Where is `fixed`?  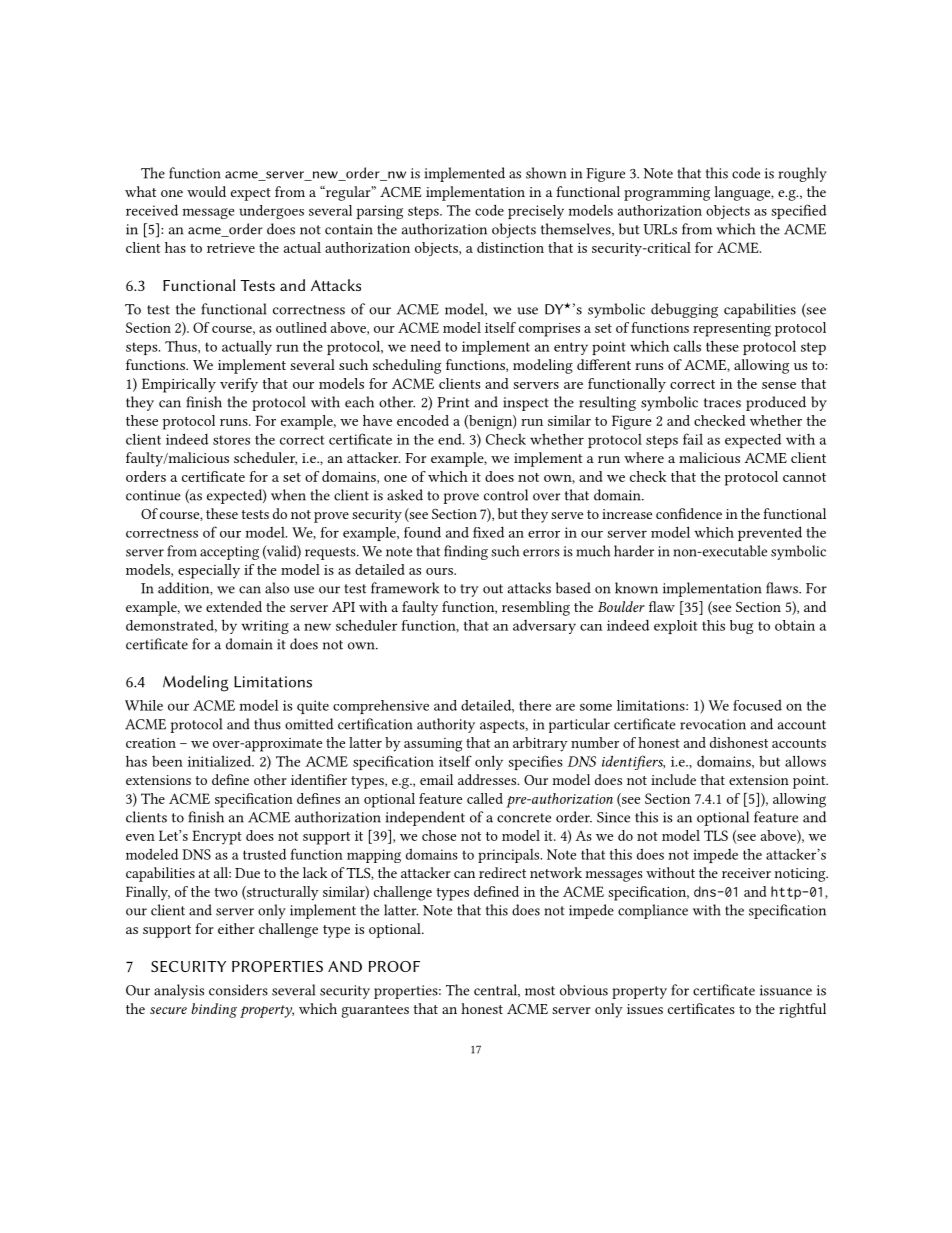
fixed is located at coordinates (488, 532).
